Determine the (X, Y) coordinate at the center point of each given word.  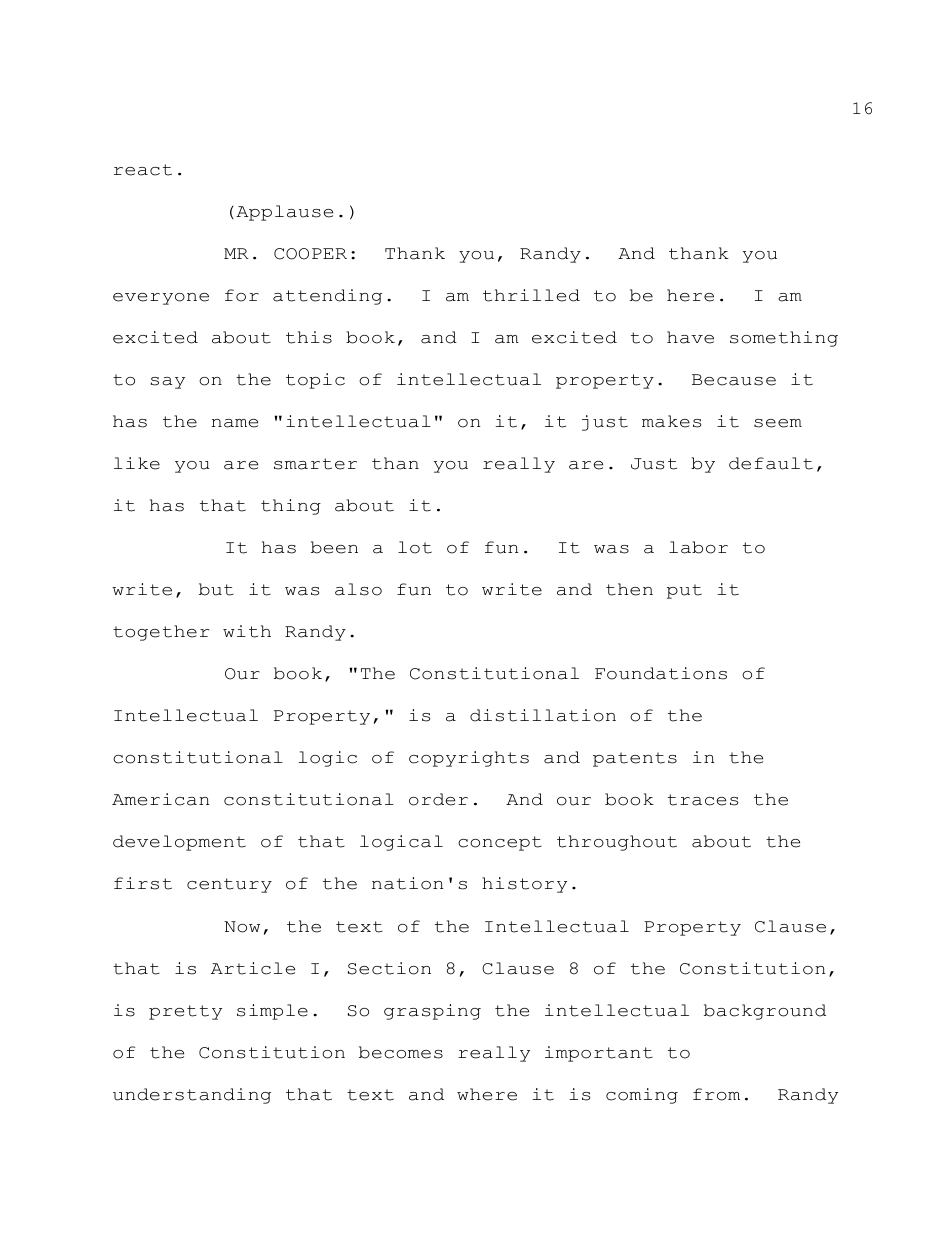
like (137, 463)
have (690, 337)
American (160, 799)
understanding (192, 1096)
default (771, 463)
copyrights (469, 759)
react (143, 170)
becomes (401, 1052)
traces (703, 800)
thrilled (531, 295)
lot (415, 547)
